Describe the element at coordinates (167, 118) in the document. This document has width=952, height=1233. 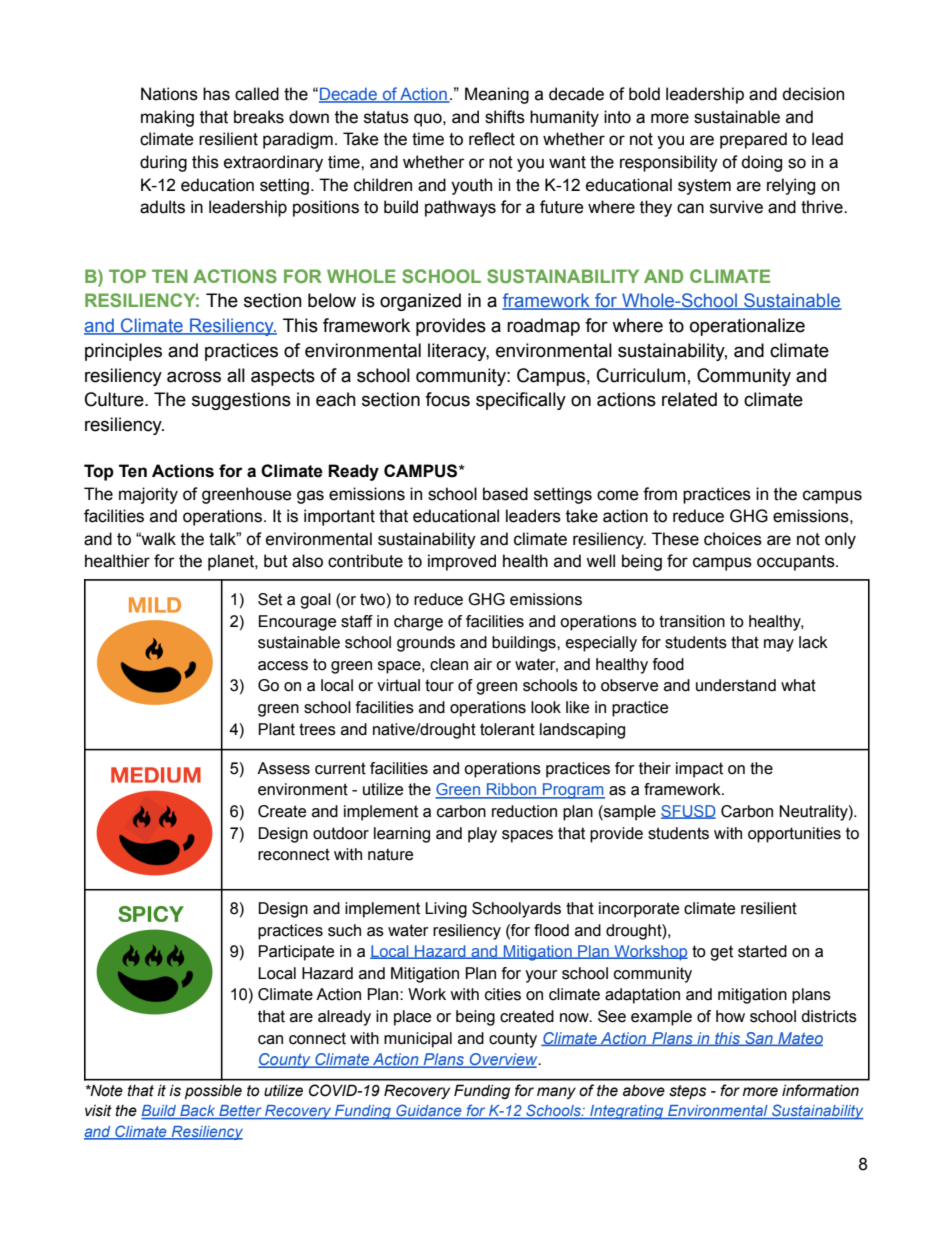
I see `making` at that location.
